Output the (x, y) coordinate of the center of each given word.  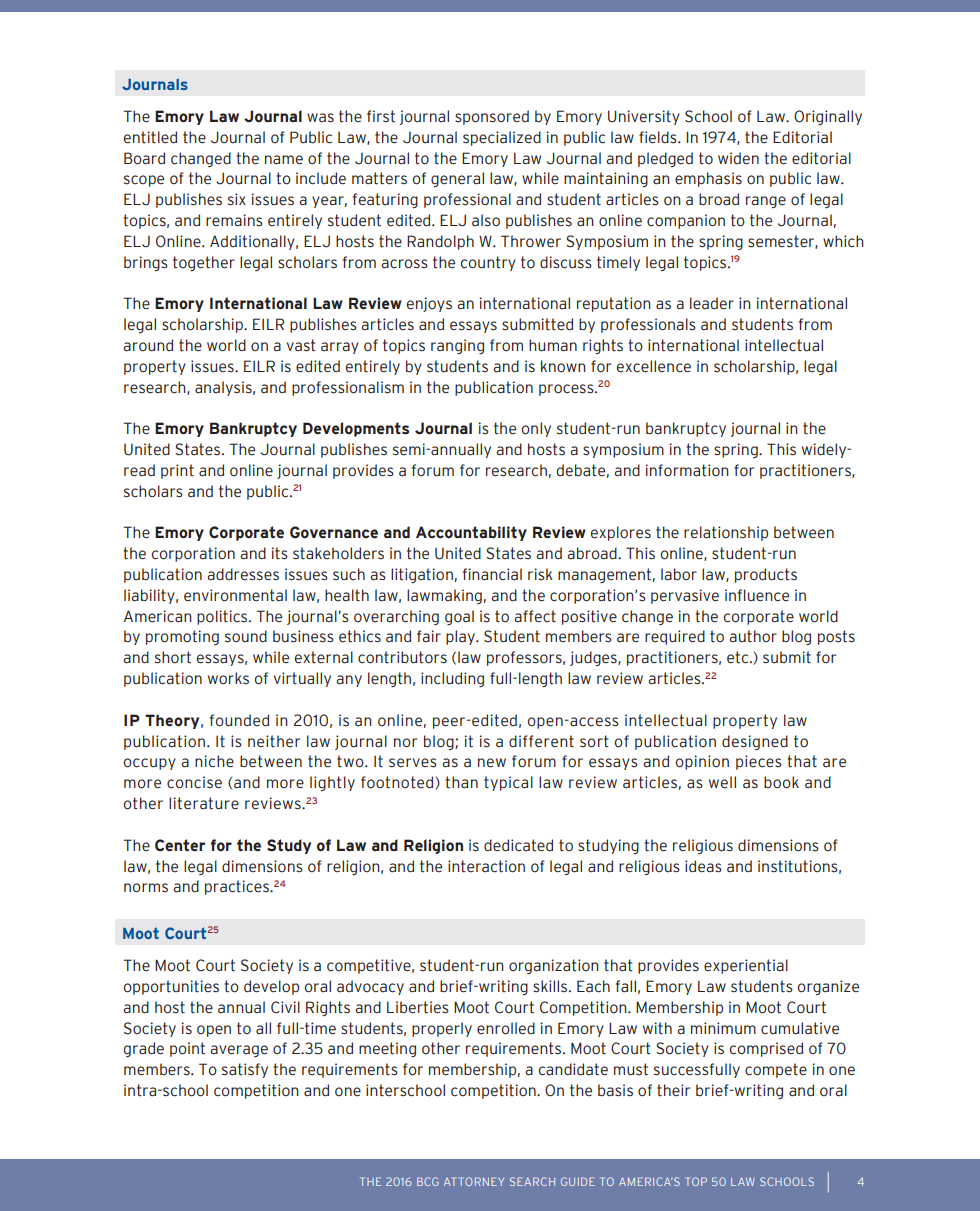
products (766, 575)
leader (712, 303)
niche (214, 761)
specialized (502, 138)
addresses (243, 574)
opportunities (171, 987)
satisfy (245, 1070)
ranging (457, 346)
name (284, 160)
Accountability (471, 533)
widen (738, 158)
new (492, 763)
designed (755, 742)
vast (301, 345)
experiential (746, 966)
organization (554, 966)
